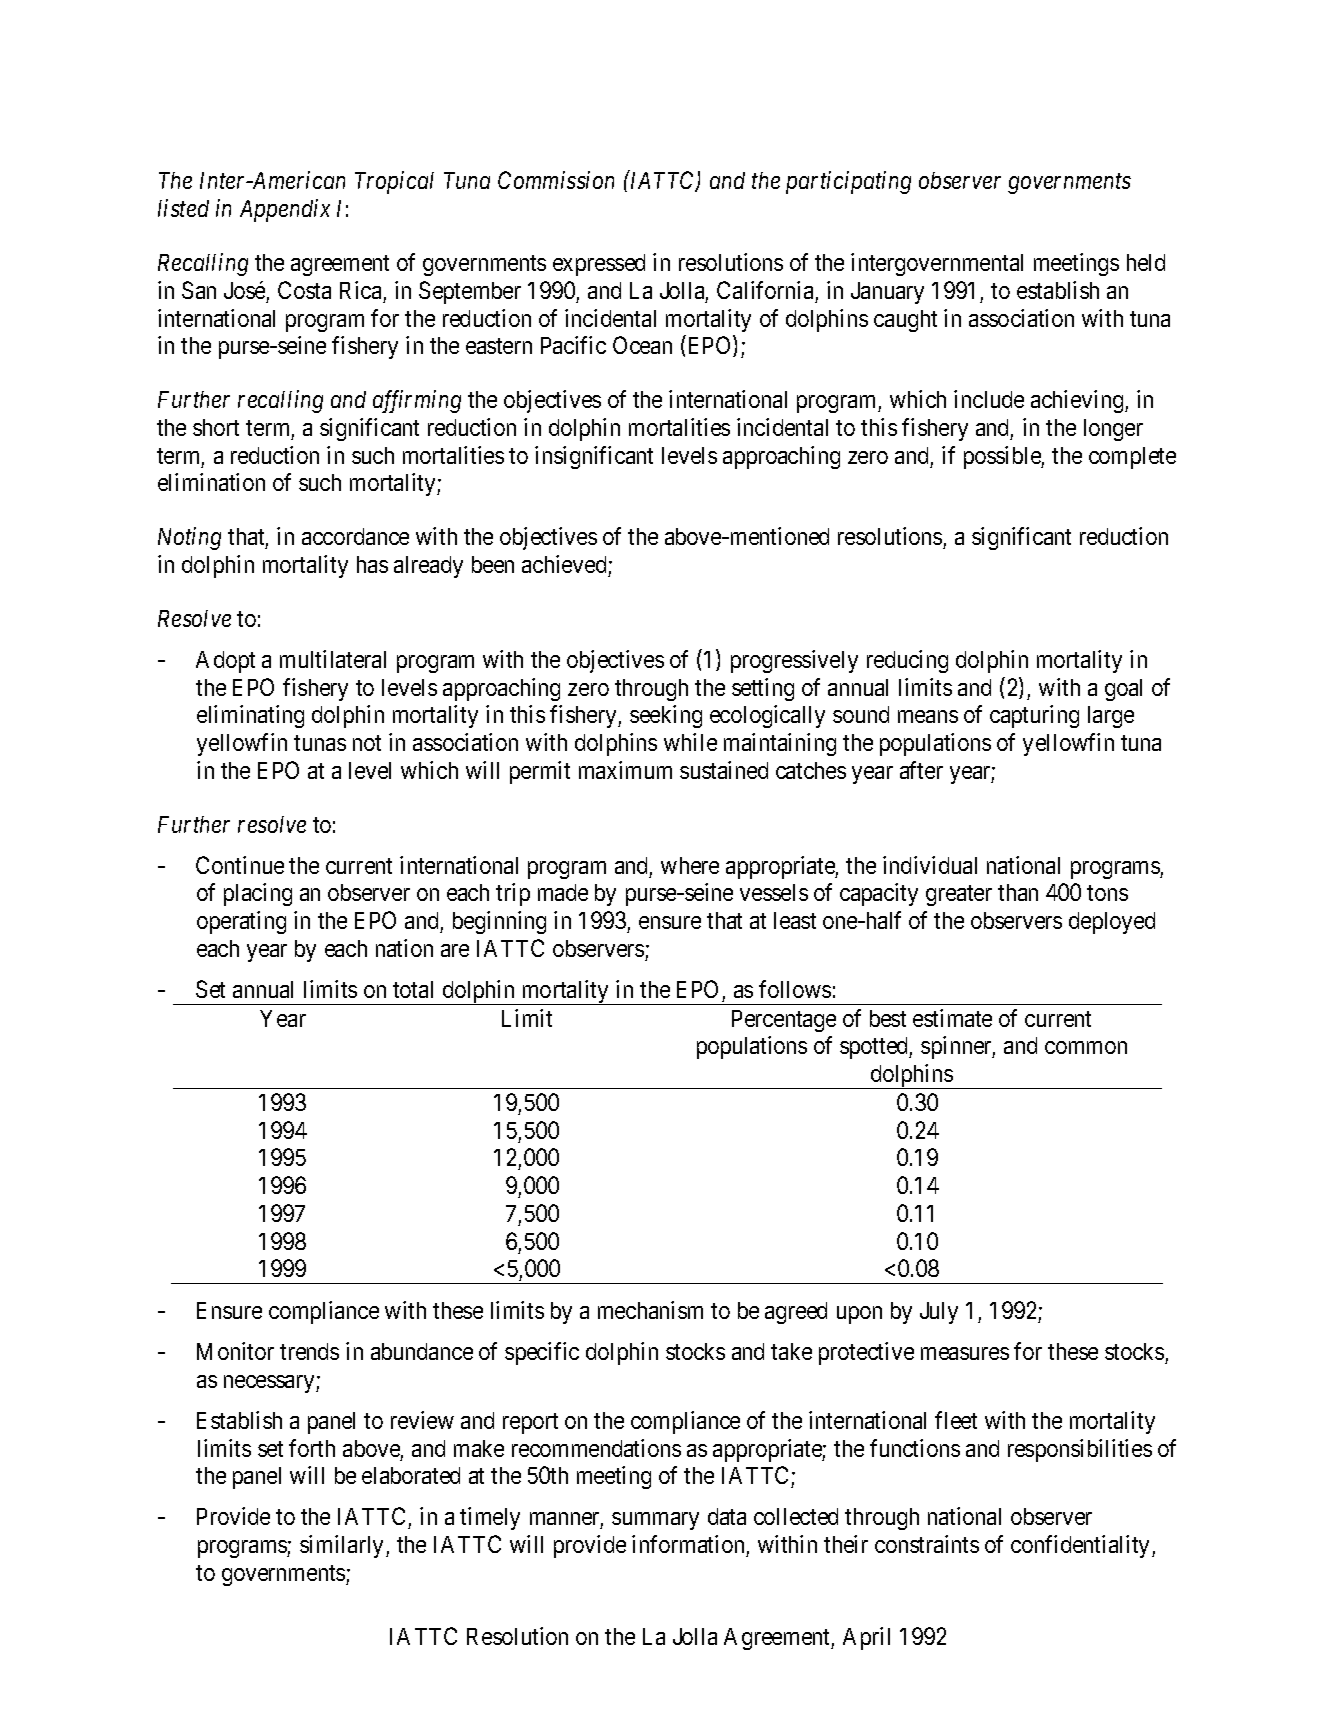 This image has width=1336, height=1728. Describe the element at coordinates (1146, 262) in the image. I see `held` at that location.
